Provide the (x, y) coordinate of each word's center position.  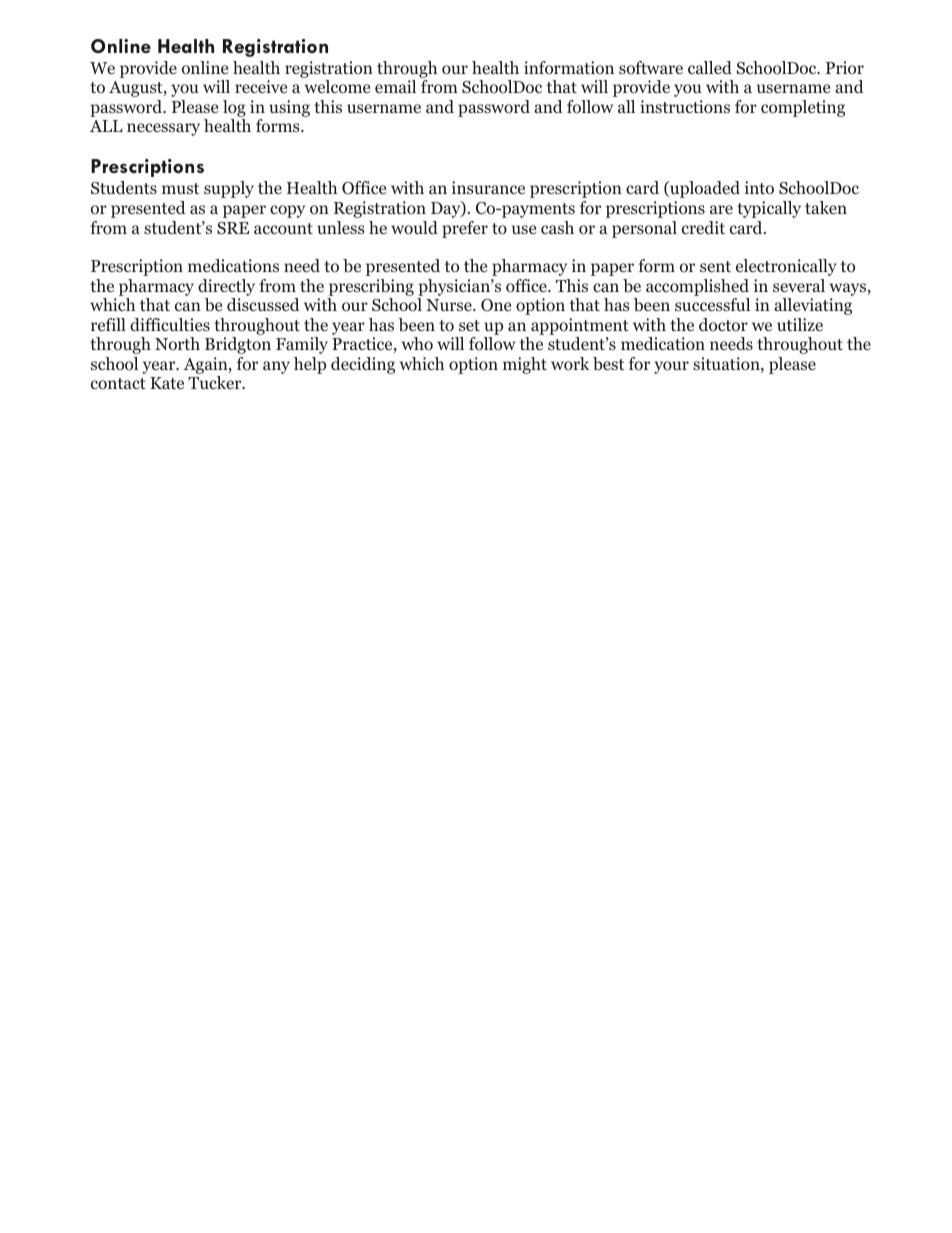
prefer (465, 229)
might (525, 365)
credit (703, 227)
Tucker (216, 382)
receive (261, 86)
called (710, 67)
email (395, 86)
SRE (233, 228)
